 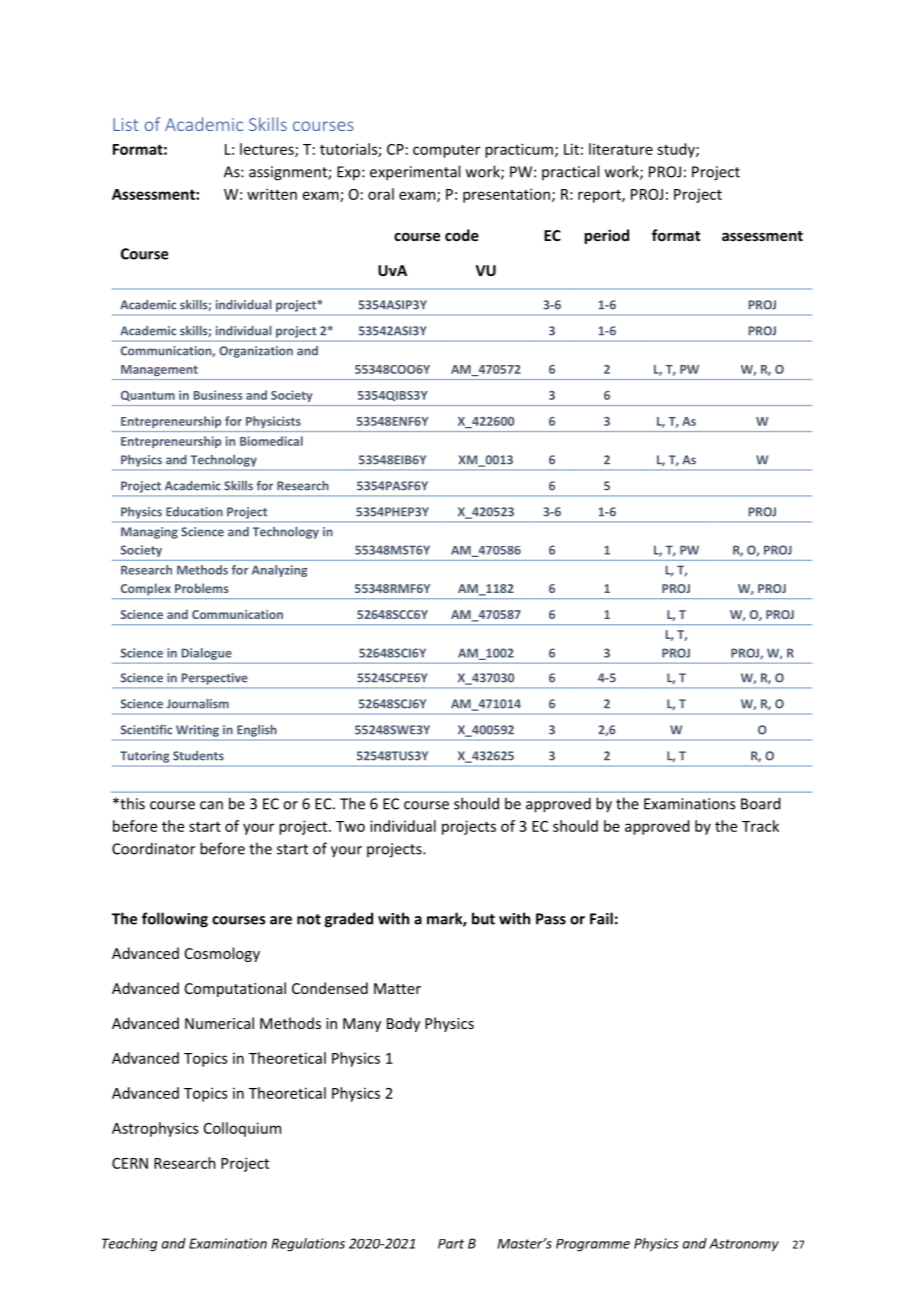 I want to click on Physicists, so click(x=273, y=422).
